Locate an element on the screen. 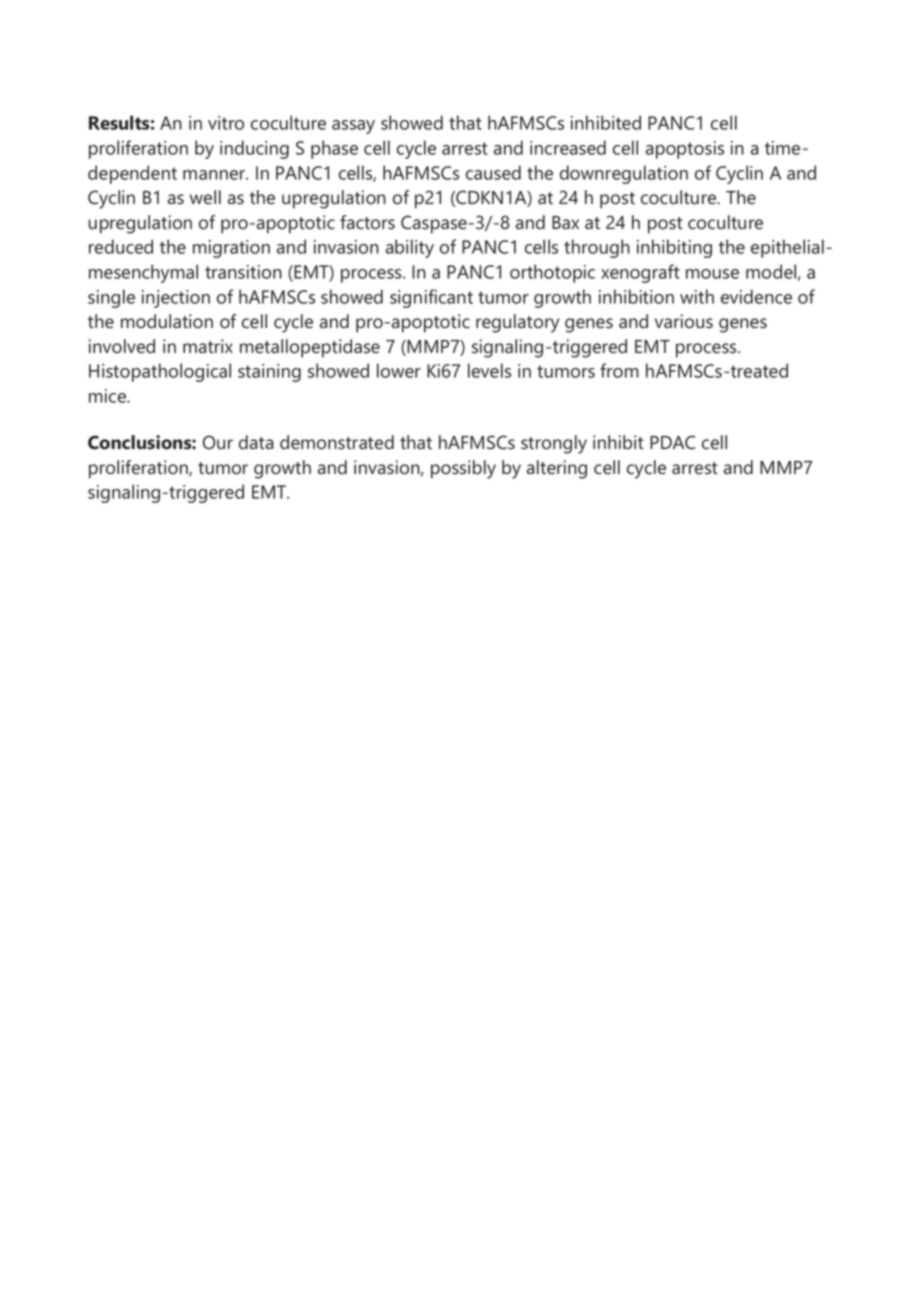  migration is located at coordinates (231, 249).
